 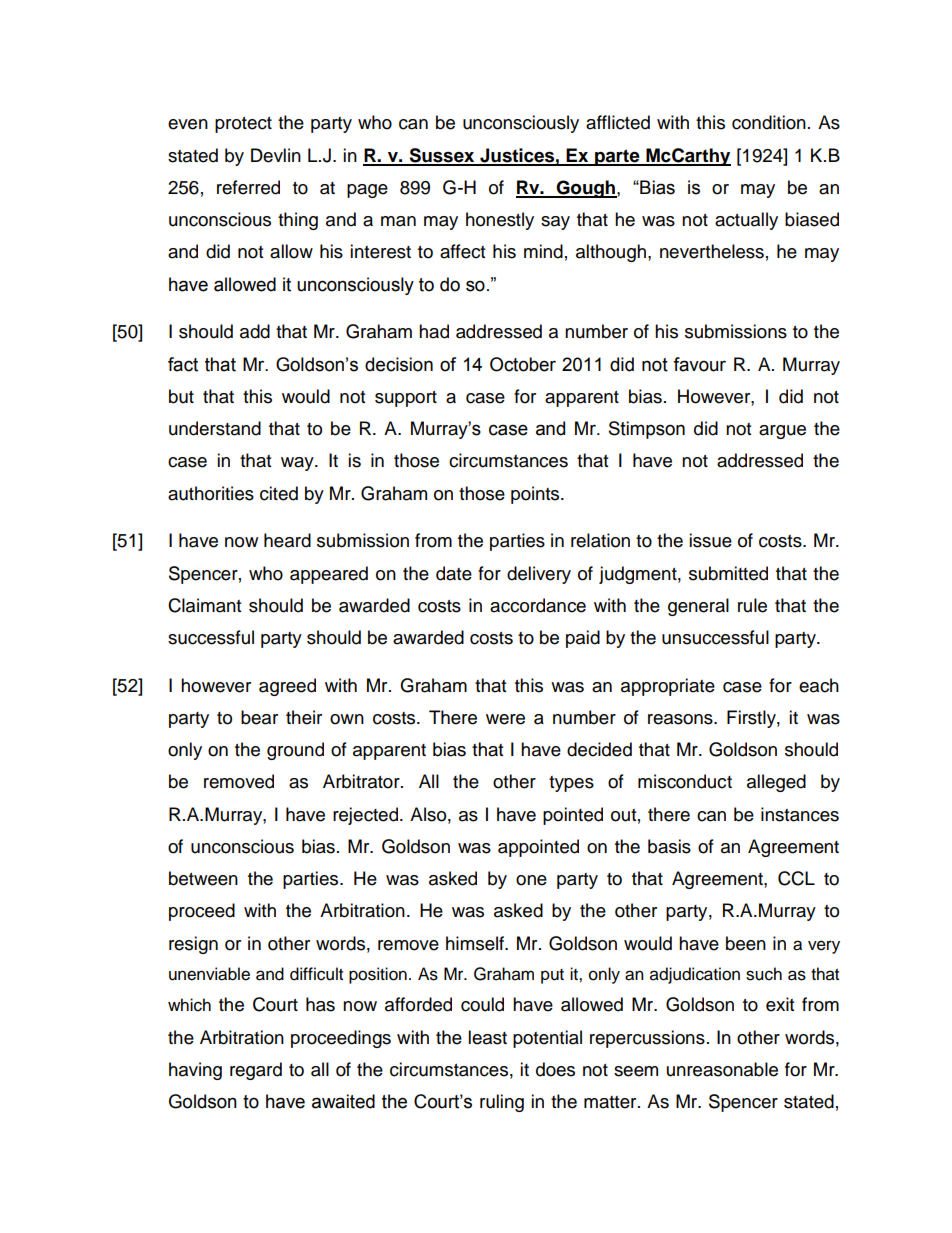 What do you see at coordinates (782, 432) in the image?
I see `argue` at bounding box center [782, 432].
